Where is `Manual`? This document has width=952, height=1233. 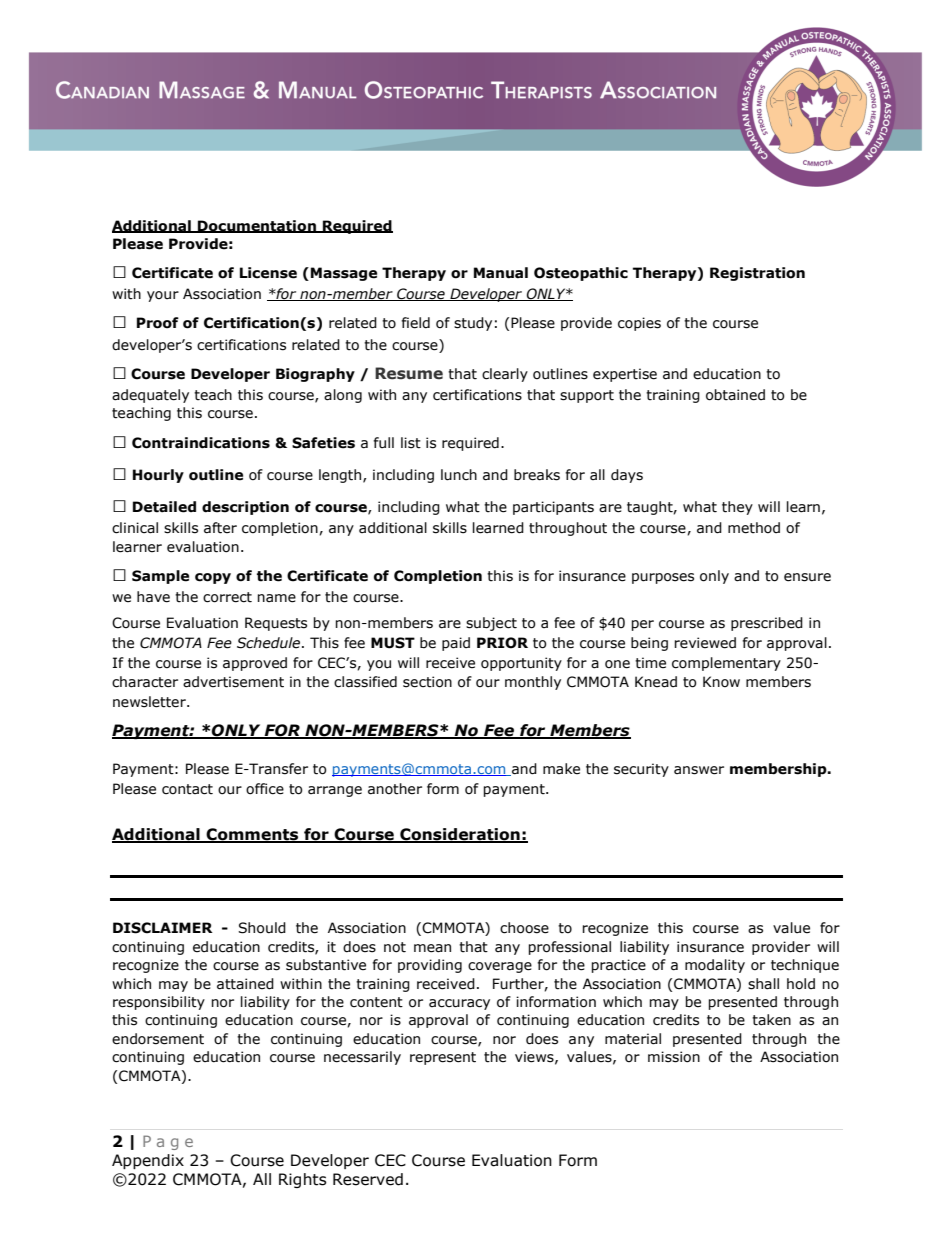 Manual is located at coordinates (501, 273).
